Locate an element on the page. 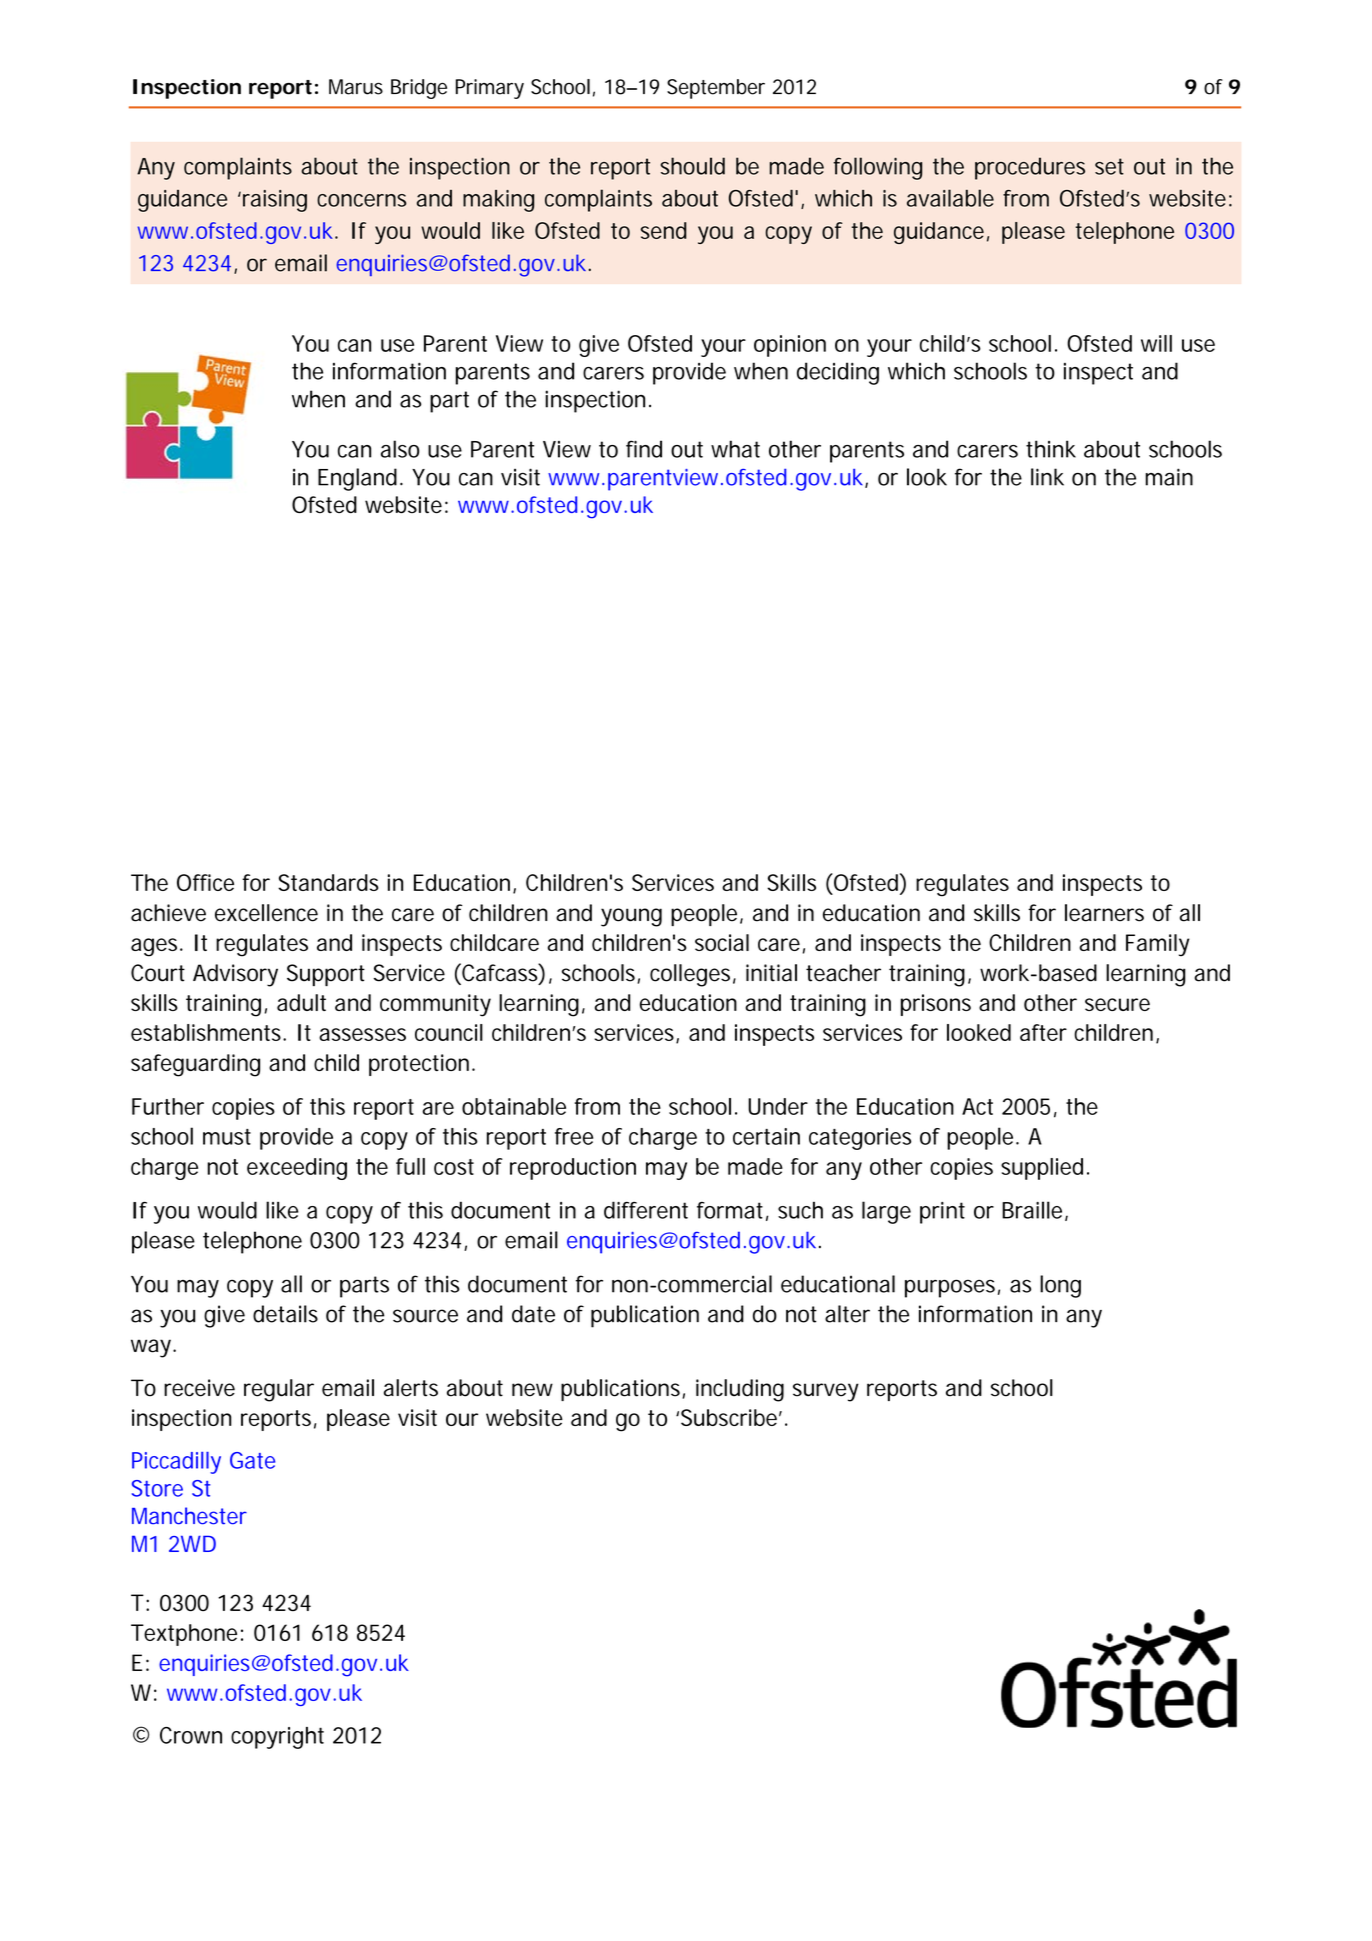 The image size is (1372, 1941). Crown is located at coordinates (191, 1735).
